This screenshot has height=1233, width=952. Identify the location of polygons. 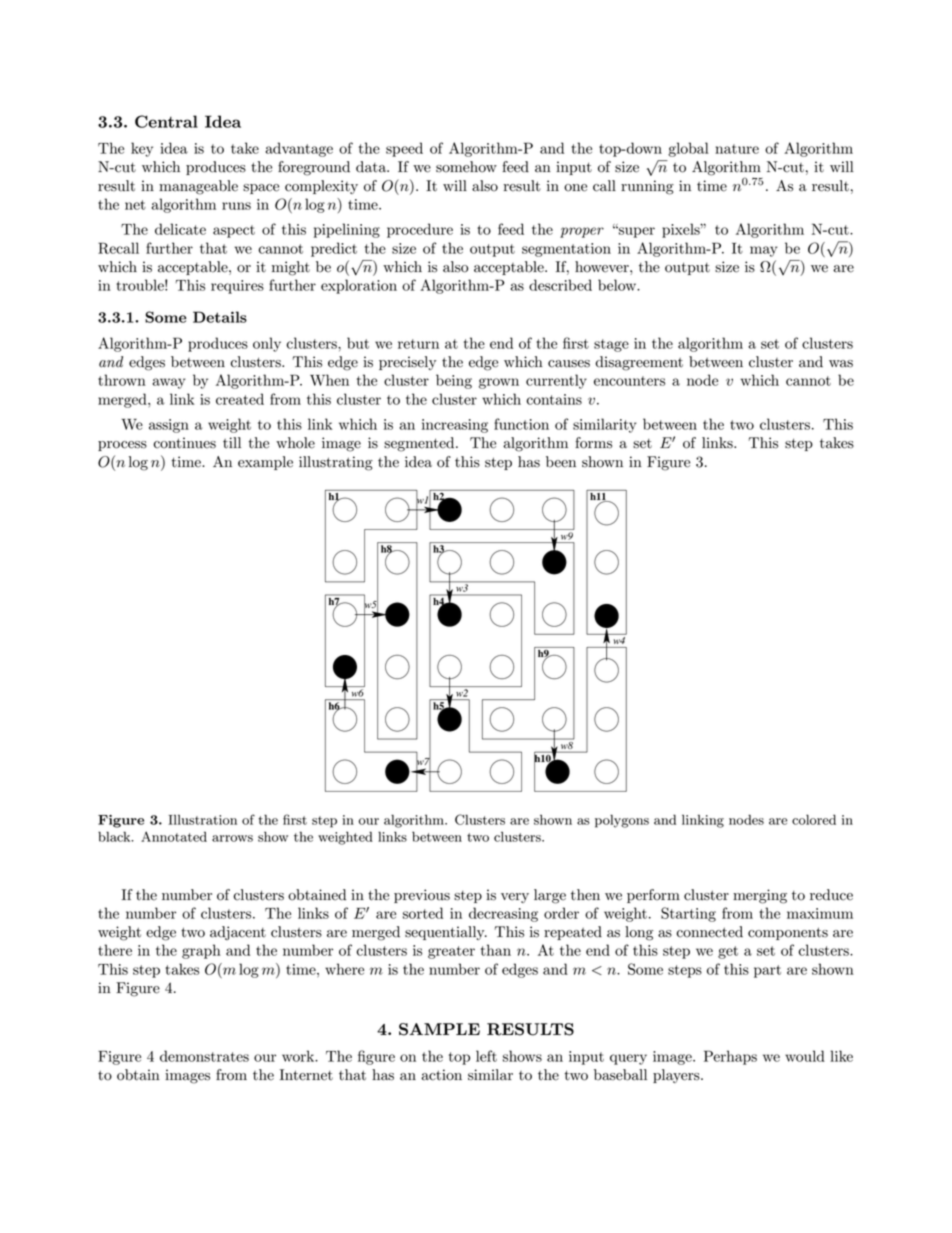
(622, 821).
